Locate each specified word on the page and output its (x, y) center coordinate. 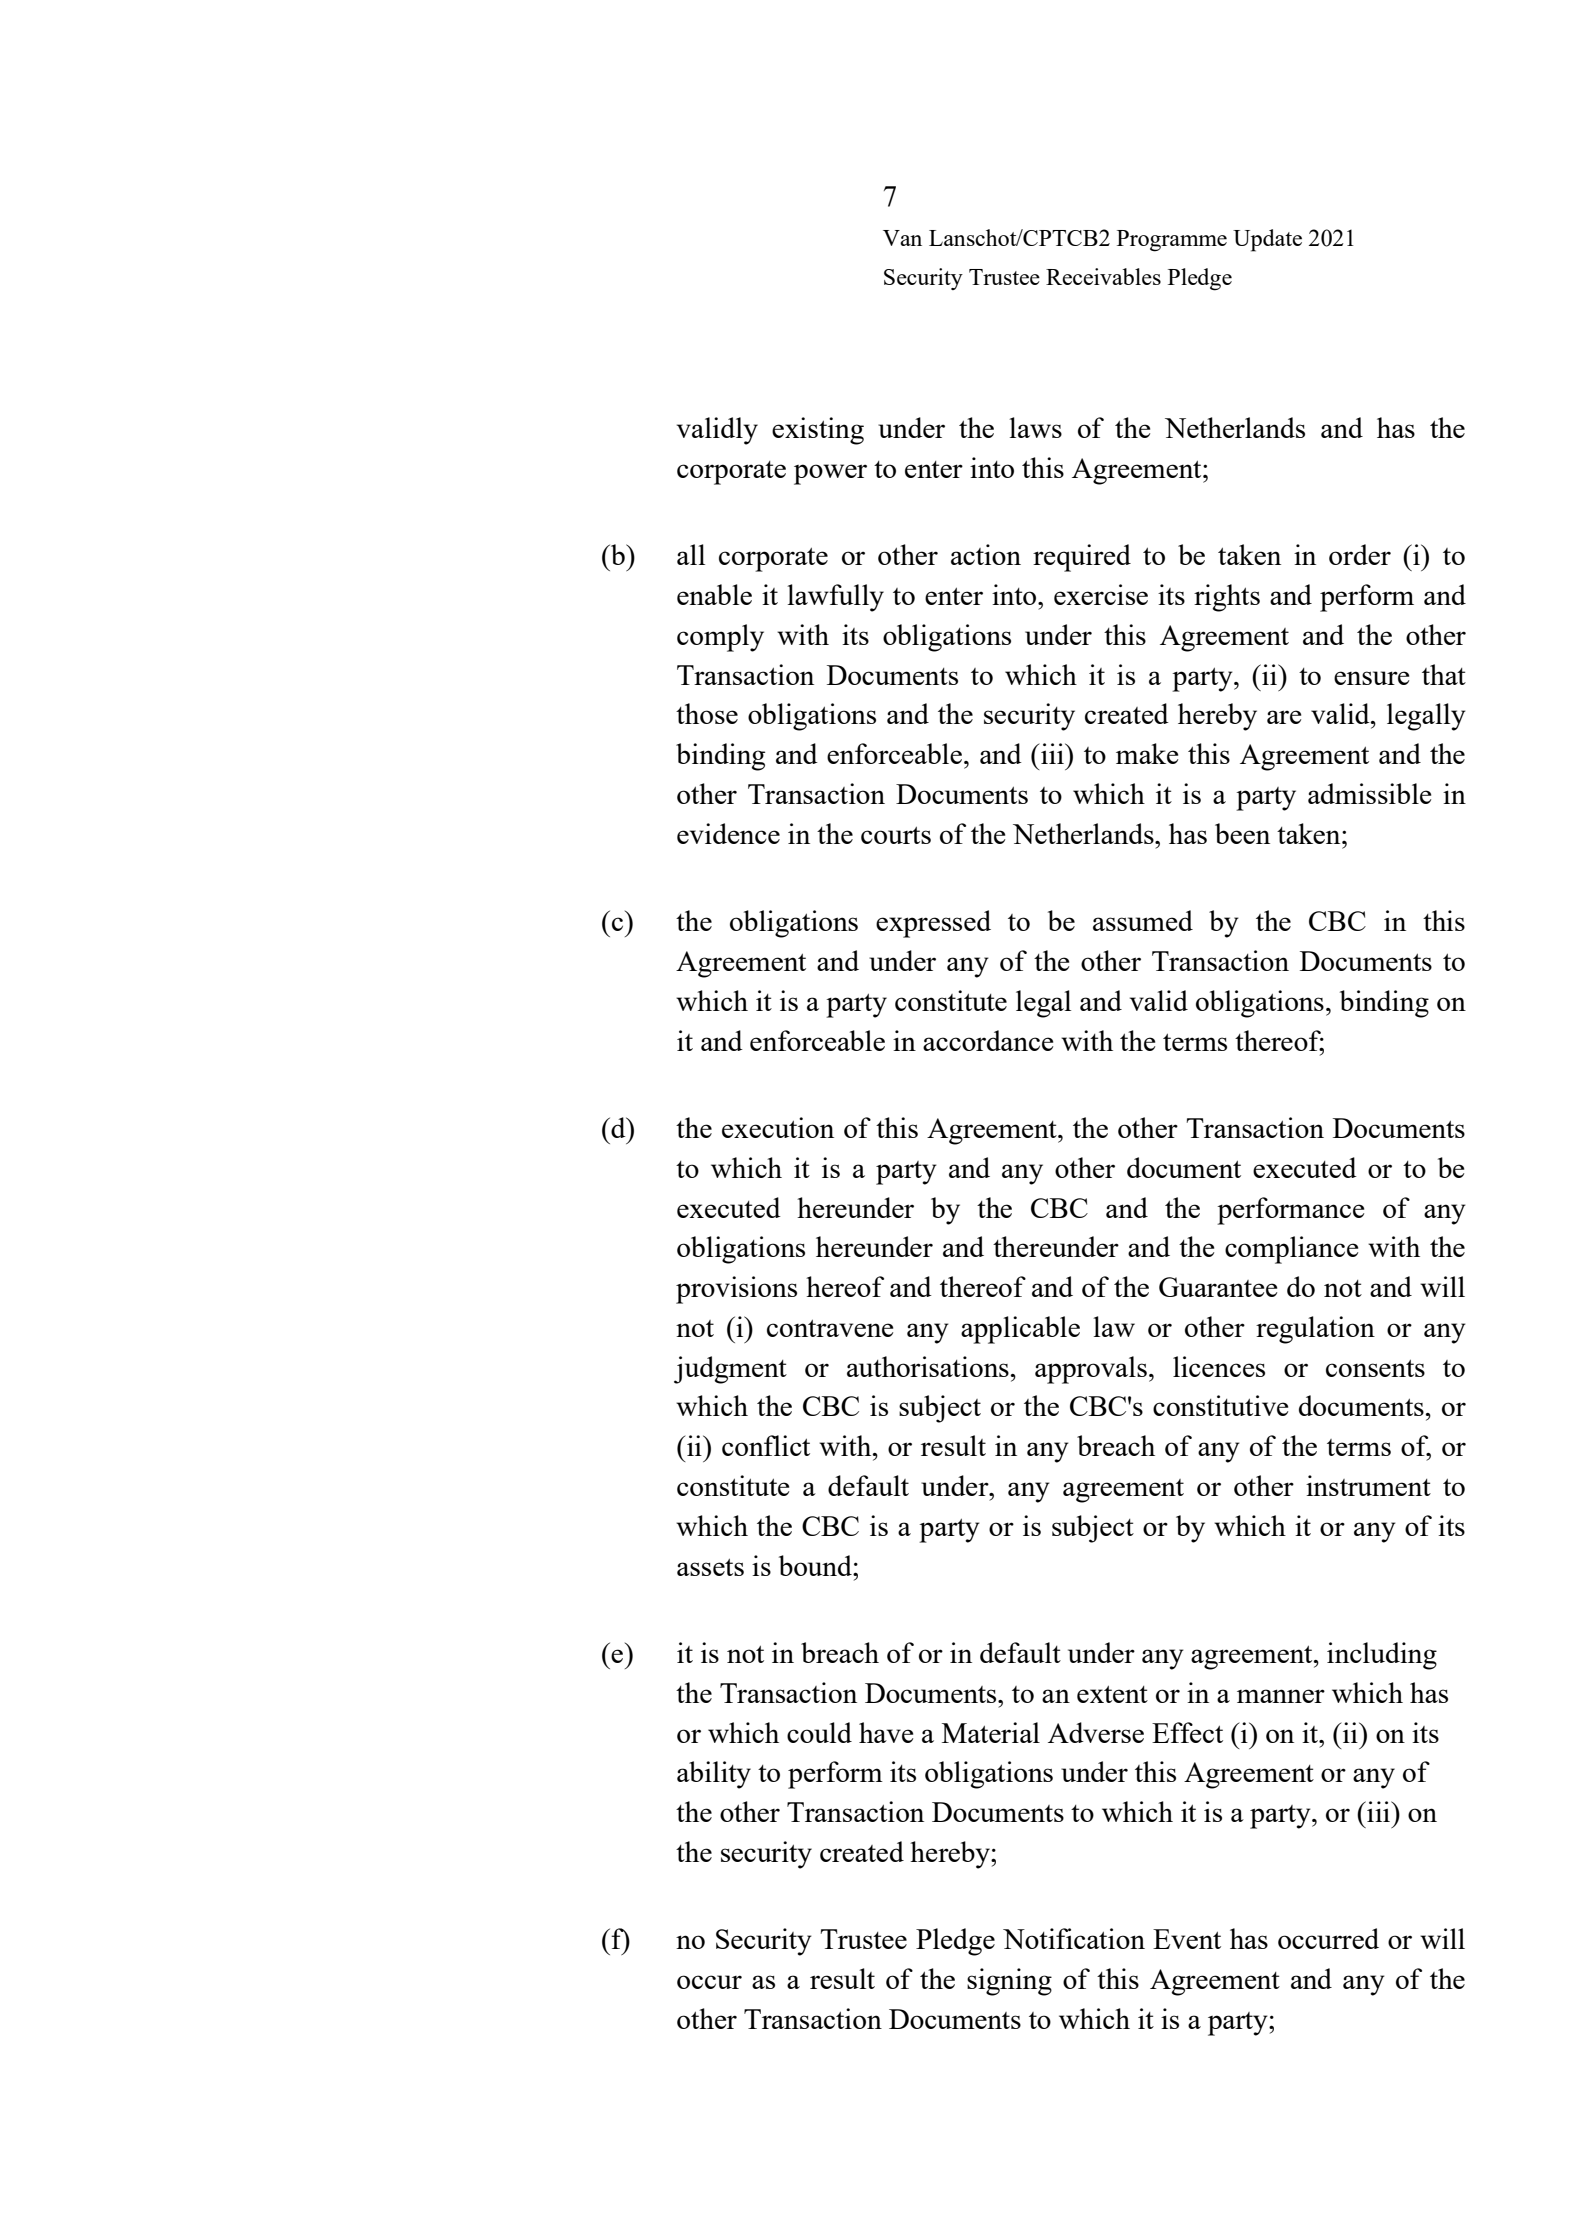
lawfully (835, 598)
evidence (728, 833)
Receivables (1103, 276)
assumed (1143, 920)
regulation (1315, 1330)
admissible (1369, 793)
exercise (1101, 594)
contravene (830, 1328)
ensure (1371, 678)
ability (714, 1775)
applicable (1020, 1330)
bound (816, 1565)
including (1382, 1656)
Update (1267, 240)
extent (1112, 1694)
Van (902, 238)
